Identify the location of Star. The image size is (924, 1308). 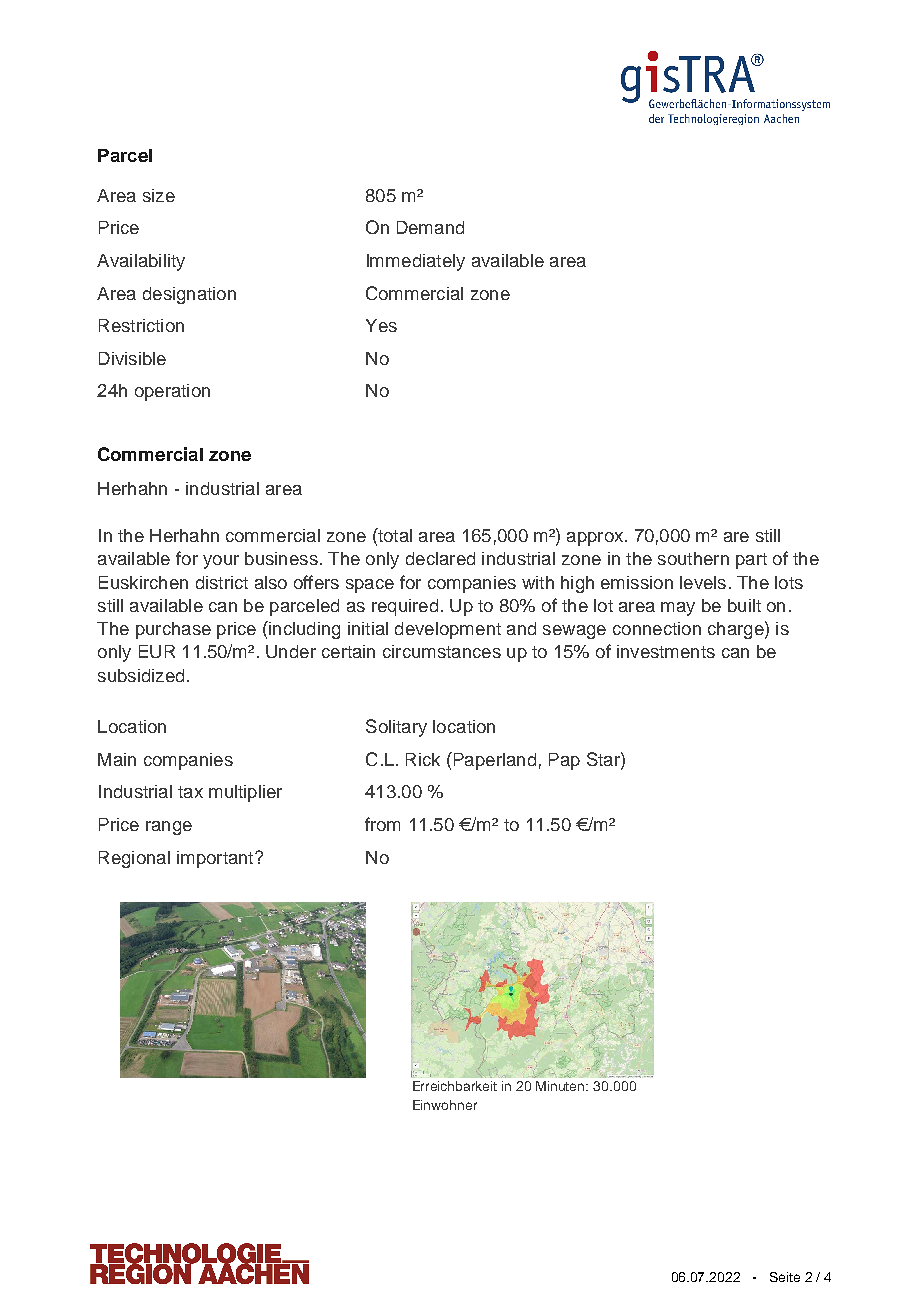
(604, 759).
